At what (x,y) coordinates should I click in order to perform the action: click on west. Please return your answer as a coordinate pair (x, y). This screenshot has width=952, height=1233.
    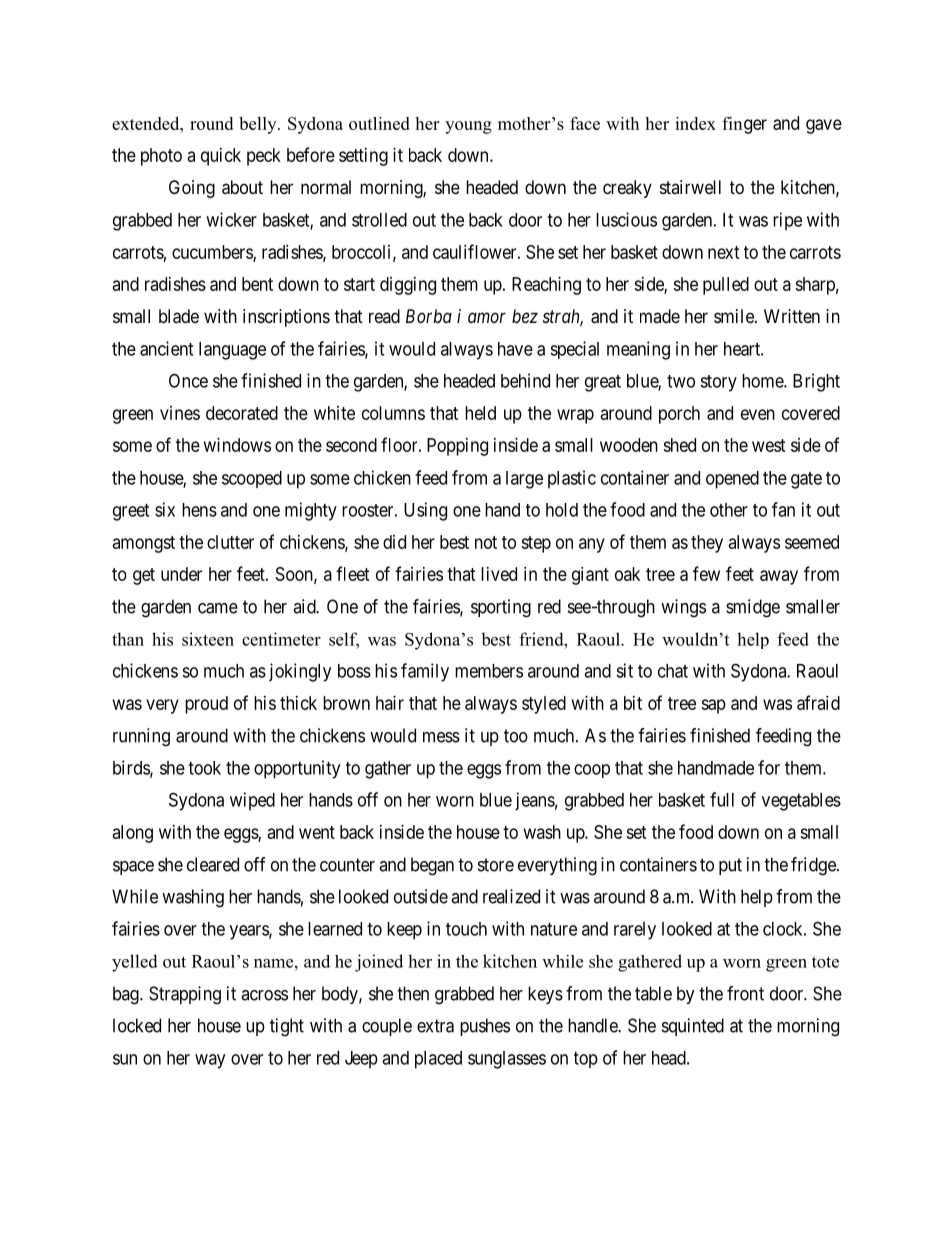
    Looking at the image, I should click on (769, 445).
